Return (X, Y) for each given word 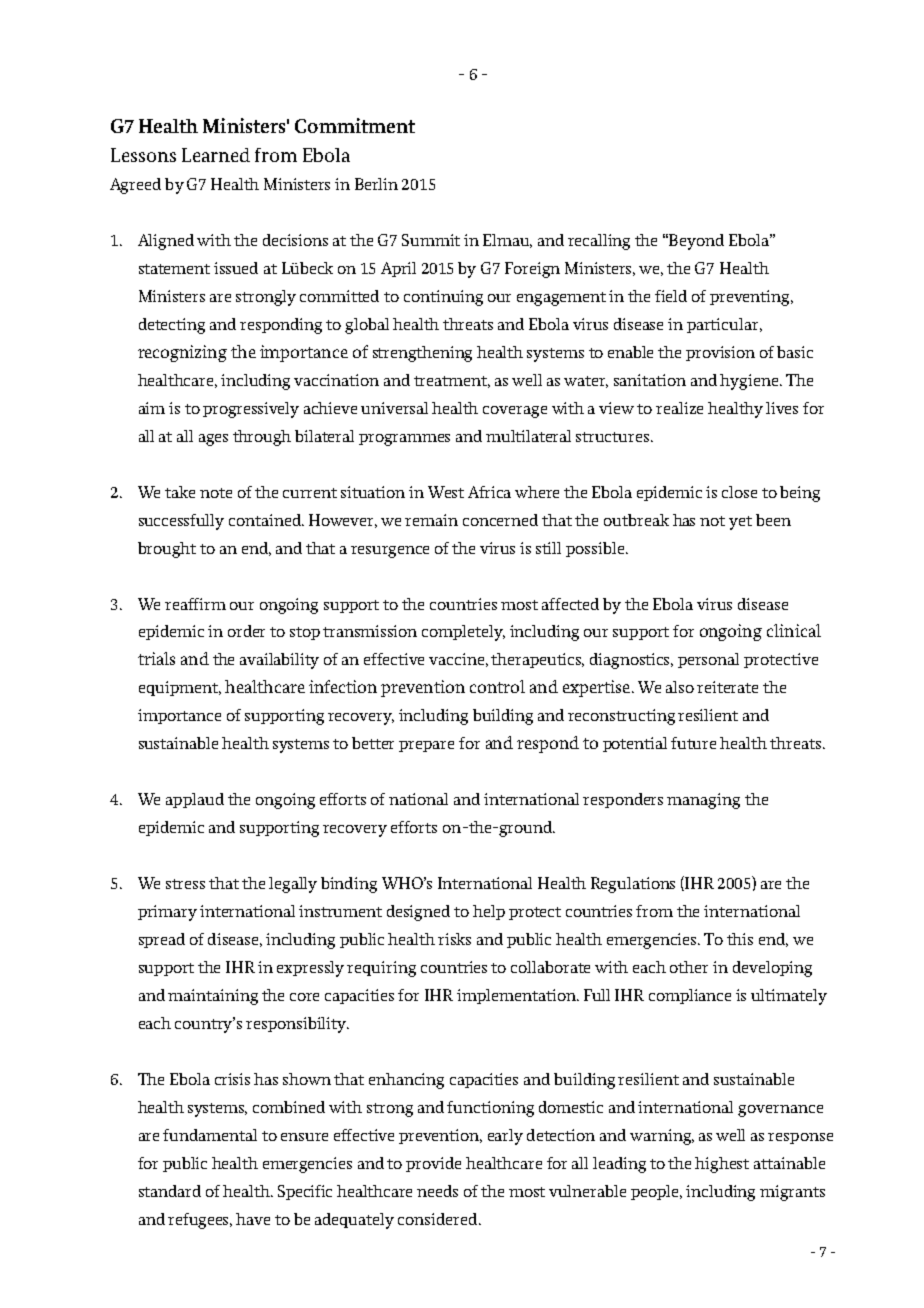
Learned (216, 155)
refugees (200, 1221)
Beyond (696, 242)
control (497, 686)
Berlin (376, 184)
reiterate (727, 687)
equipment (179, 688)
